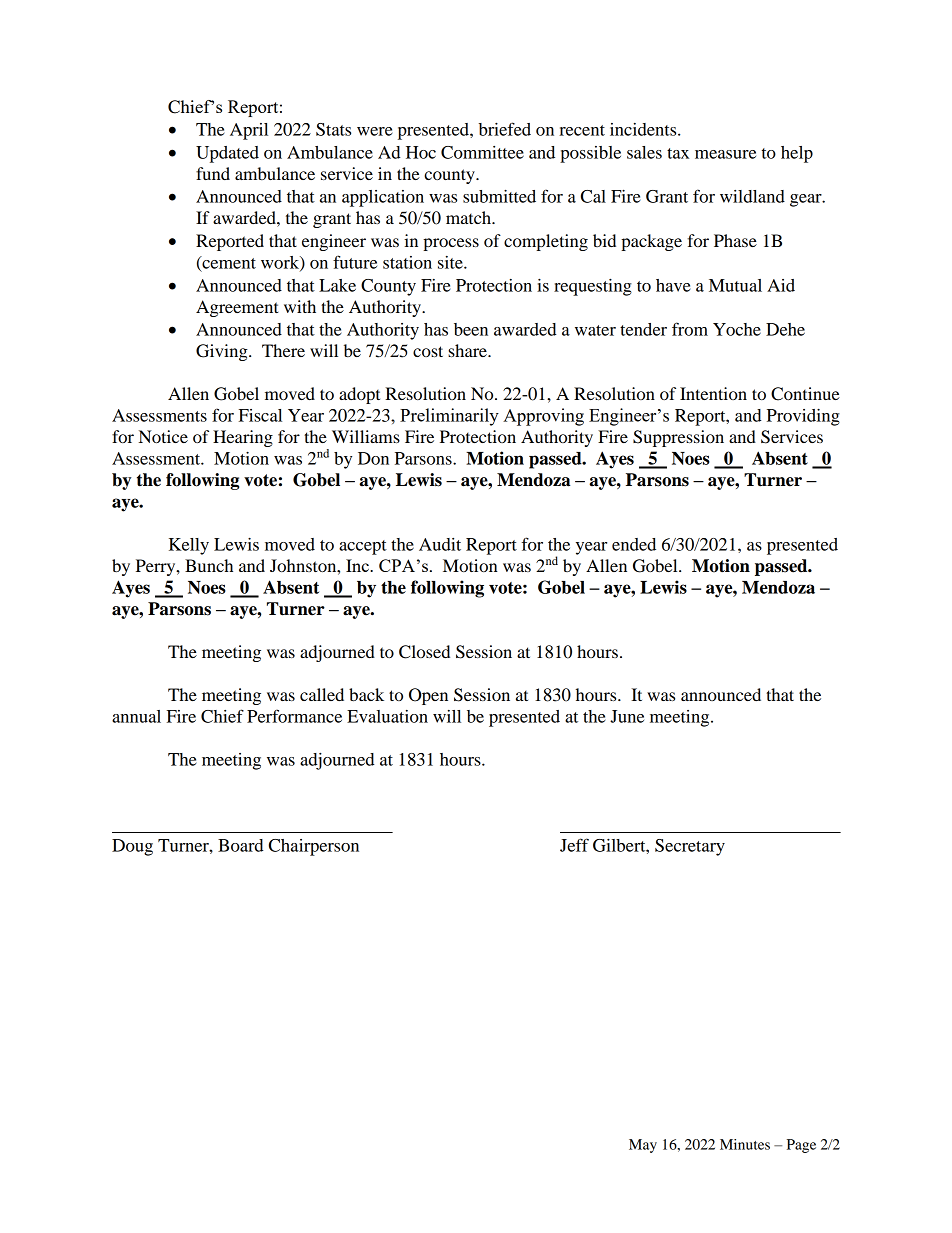 Image resolution: width=952 pixels, height=1233 pixels. I want to click on Committee, so click(482, 152).
